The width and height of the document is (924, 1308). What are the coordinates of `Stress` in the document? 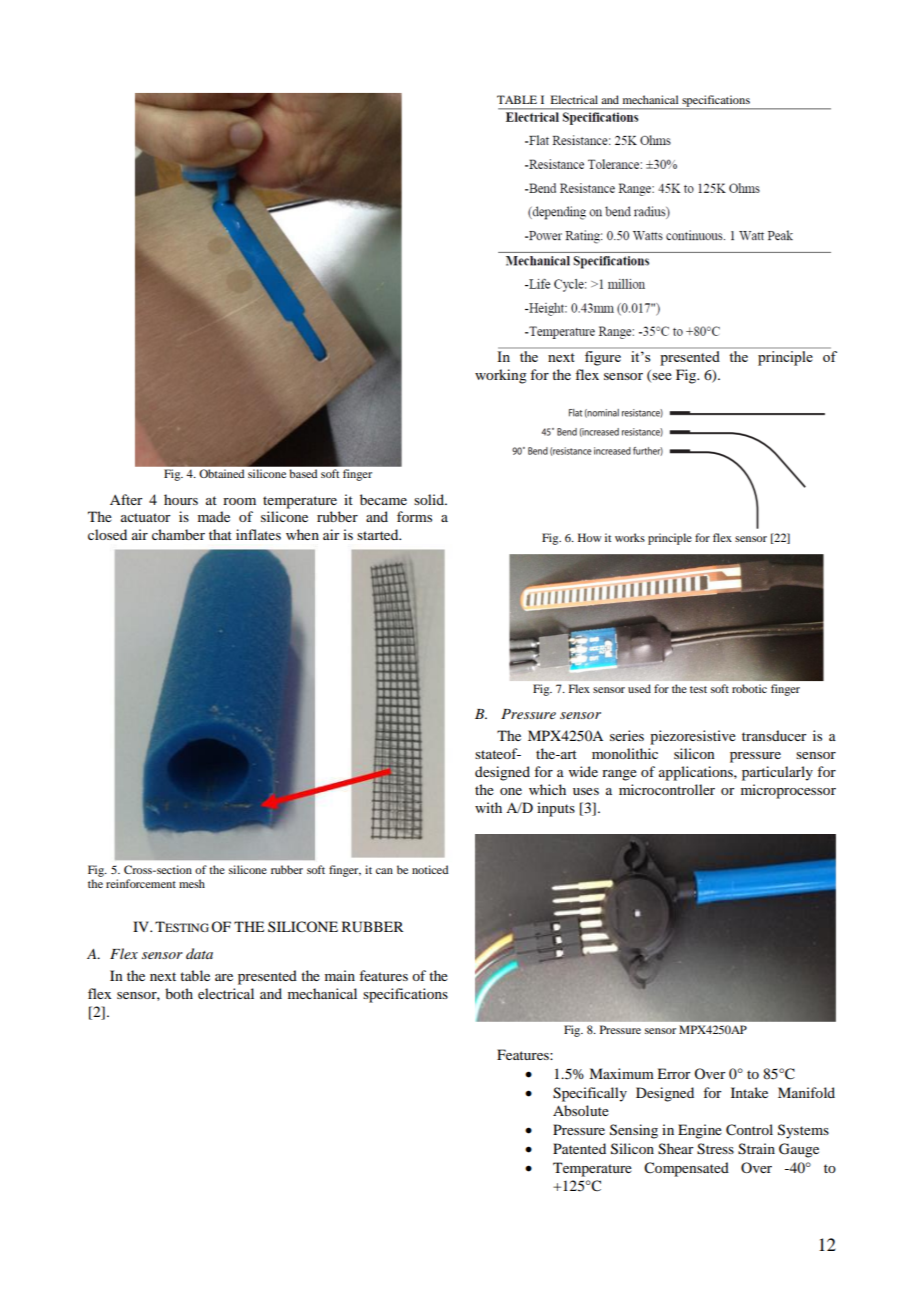 It's located at (715, 1149).
